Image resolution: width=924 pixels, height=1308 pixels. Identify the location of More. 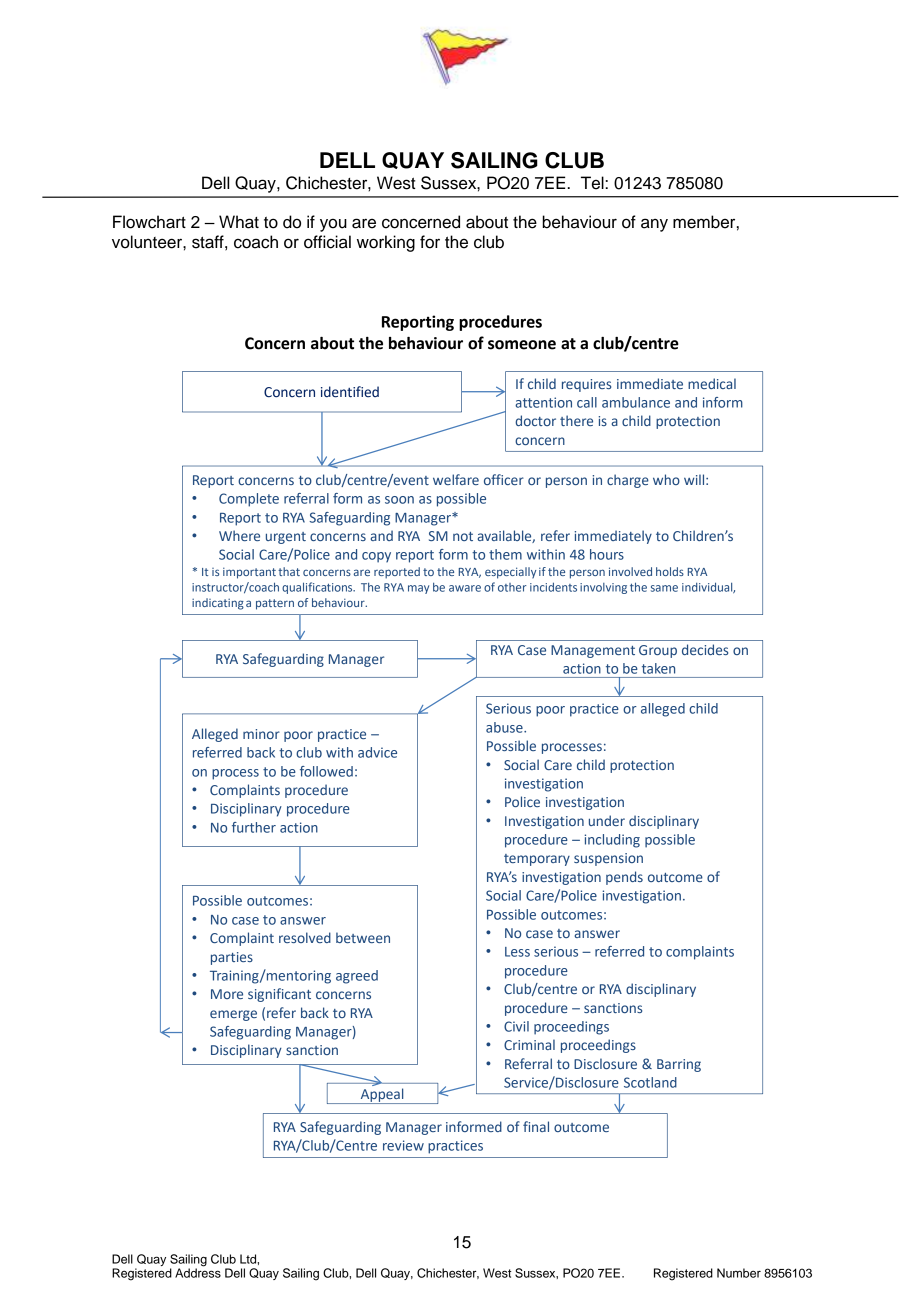
(227, 994).
